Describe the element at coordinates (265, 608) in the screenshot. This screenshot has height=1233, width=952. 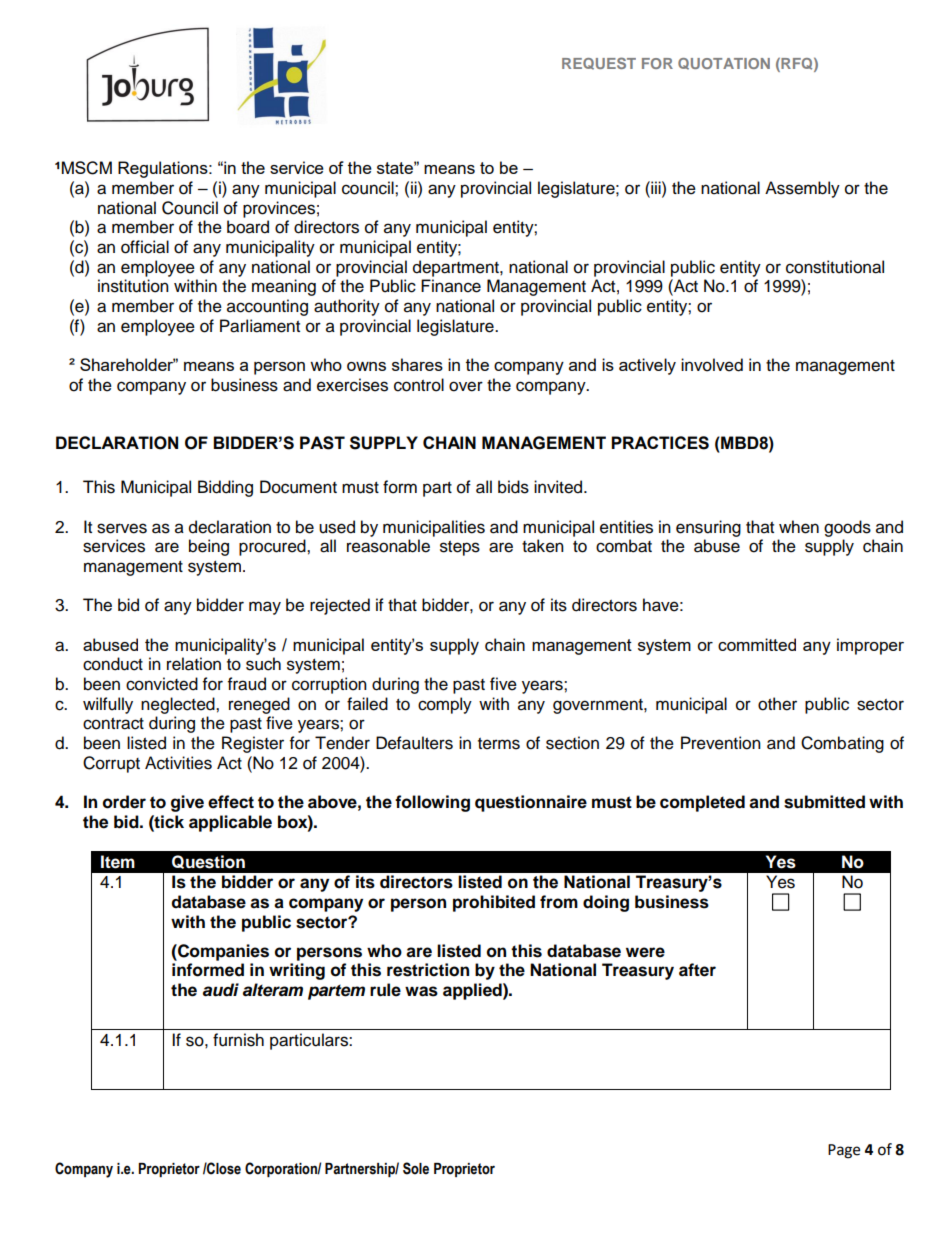
I see `may` at that location.
